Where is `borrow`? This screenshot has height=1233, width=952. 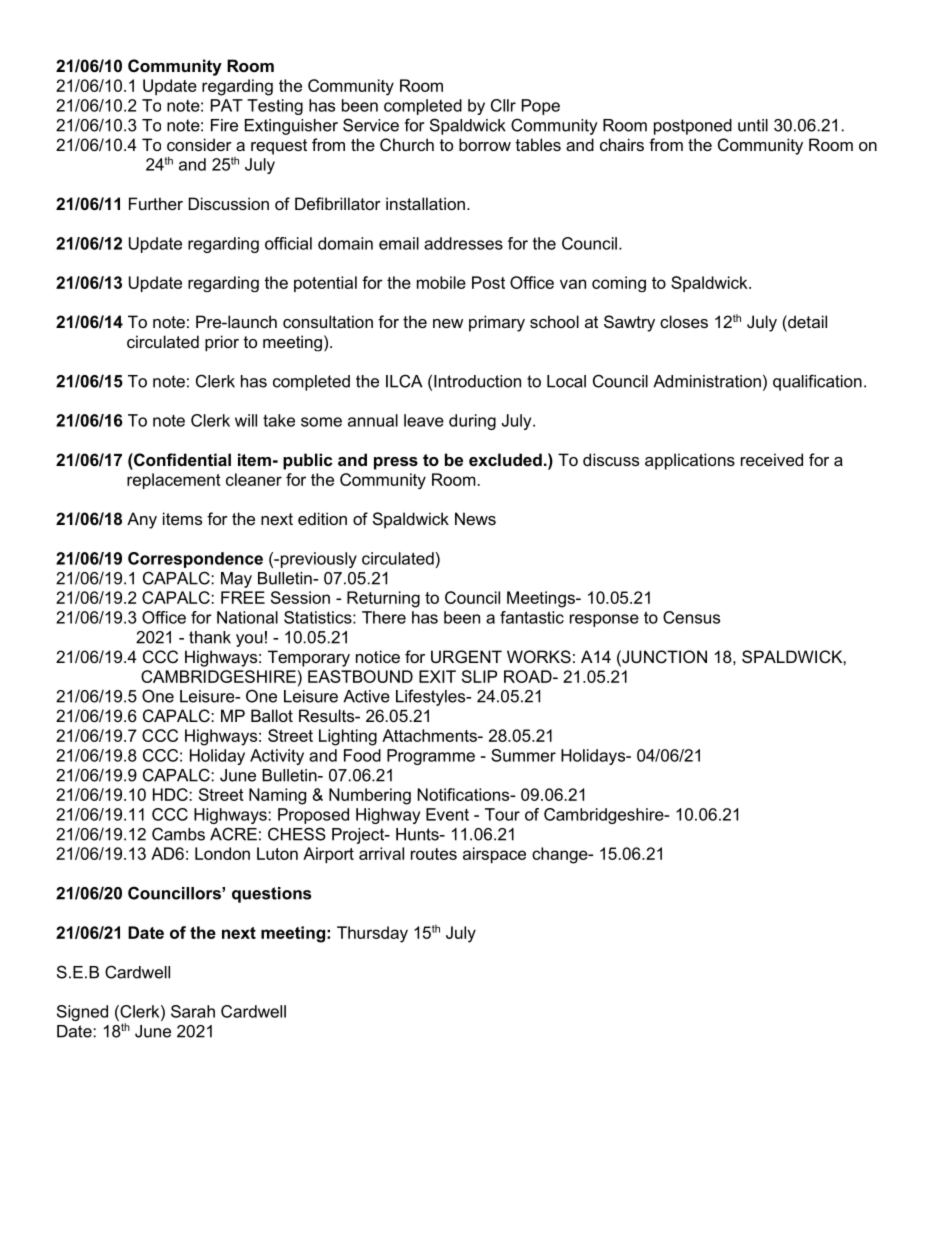 borrow is located at coordinates (485, 144).
